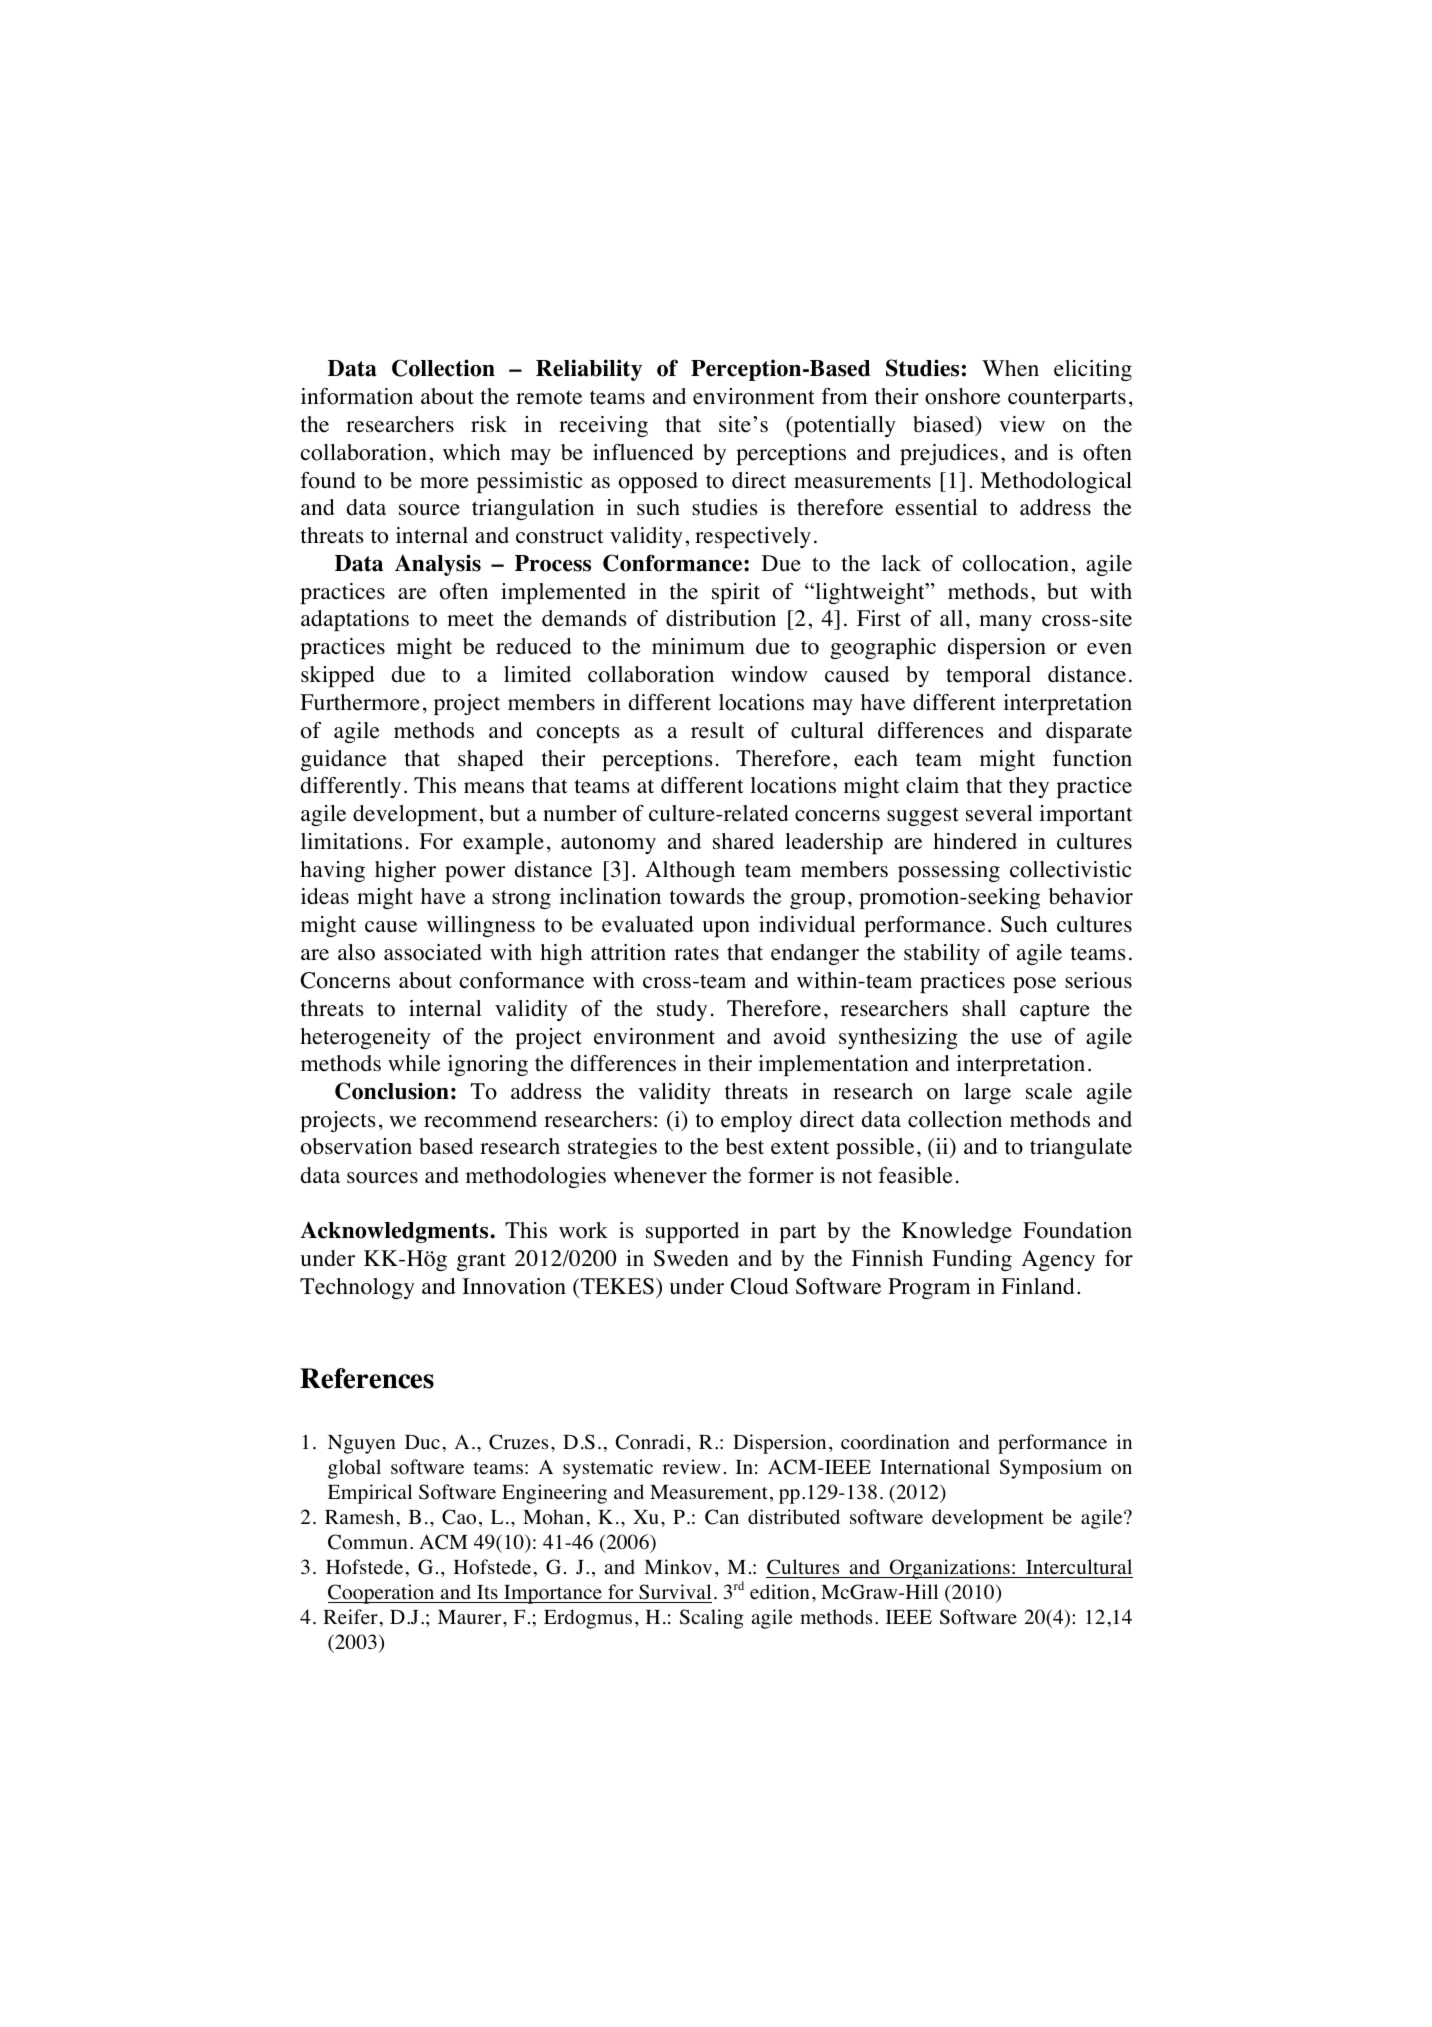  Describe the element at coordinates (433, 952) in the page. I see `associated` at that location.
